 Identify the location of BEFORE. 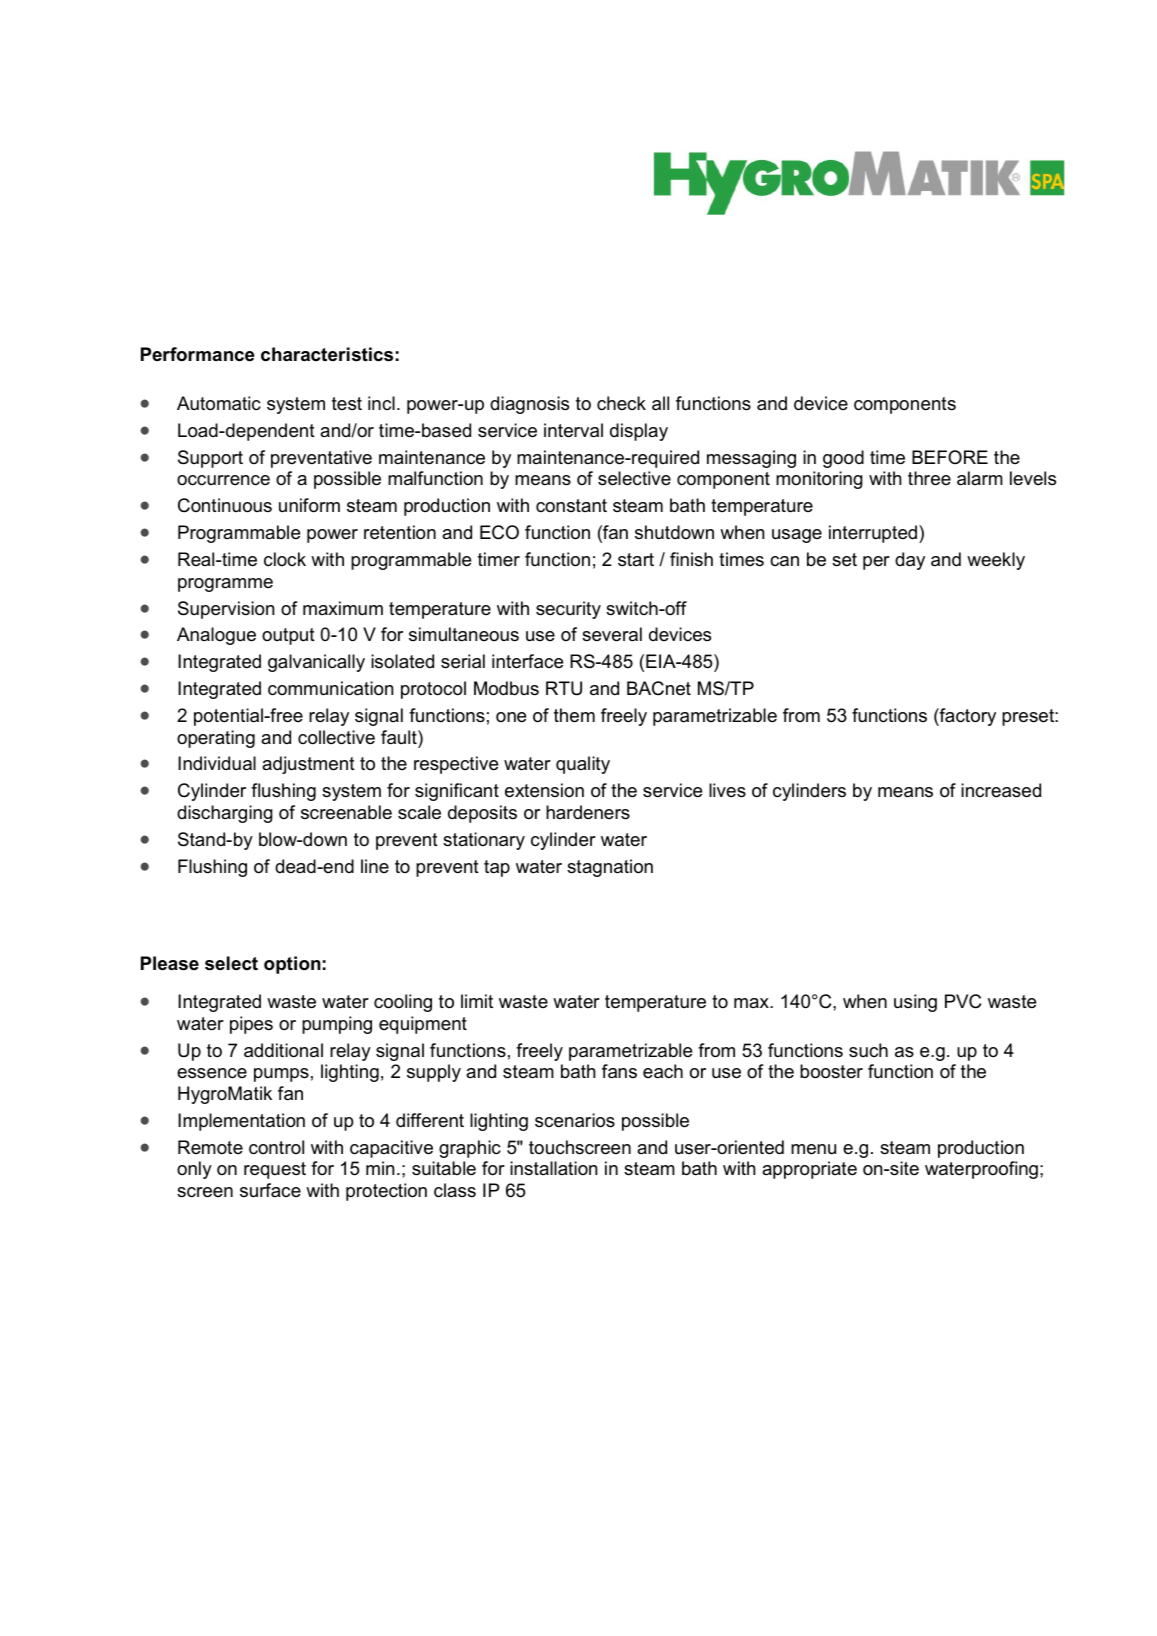
(950, 457).
